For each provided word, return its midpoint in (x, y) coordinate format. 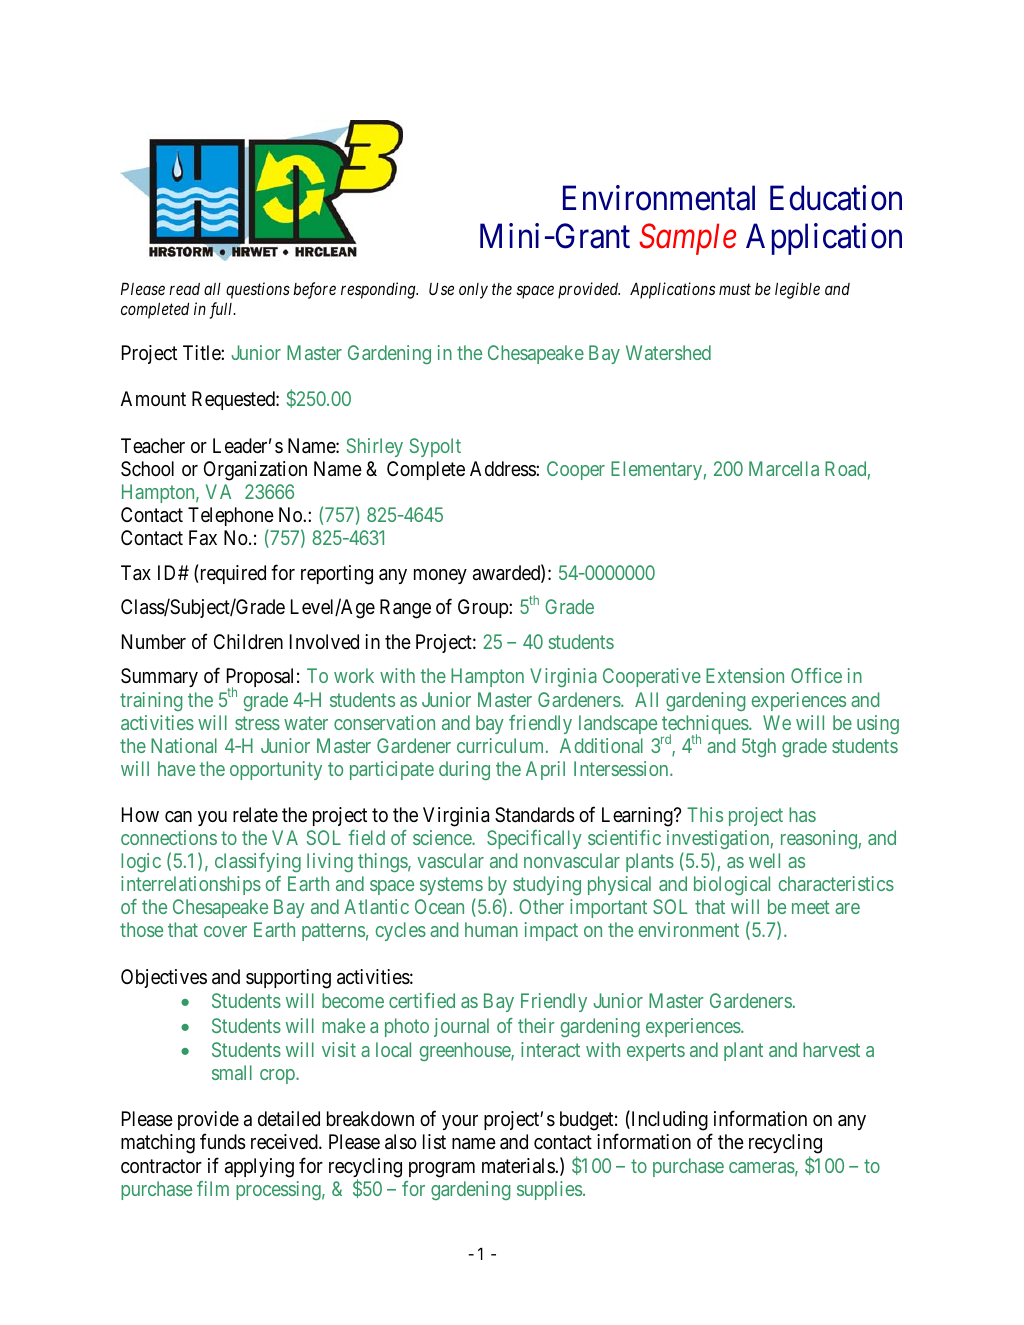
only (473, 291)
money (440, 576)
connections (169, 837)
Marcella (784, 468)
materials (519, 1166)
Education (836, 198)
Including (668, 1121)
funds (223, 1142)
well (764, 860)
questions (258, 290)
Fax (203, 537)
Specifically (534, 839)
